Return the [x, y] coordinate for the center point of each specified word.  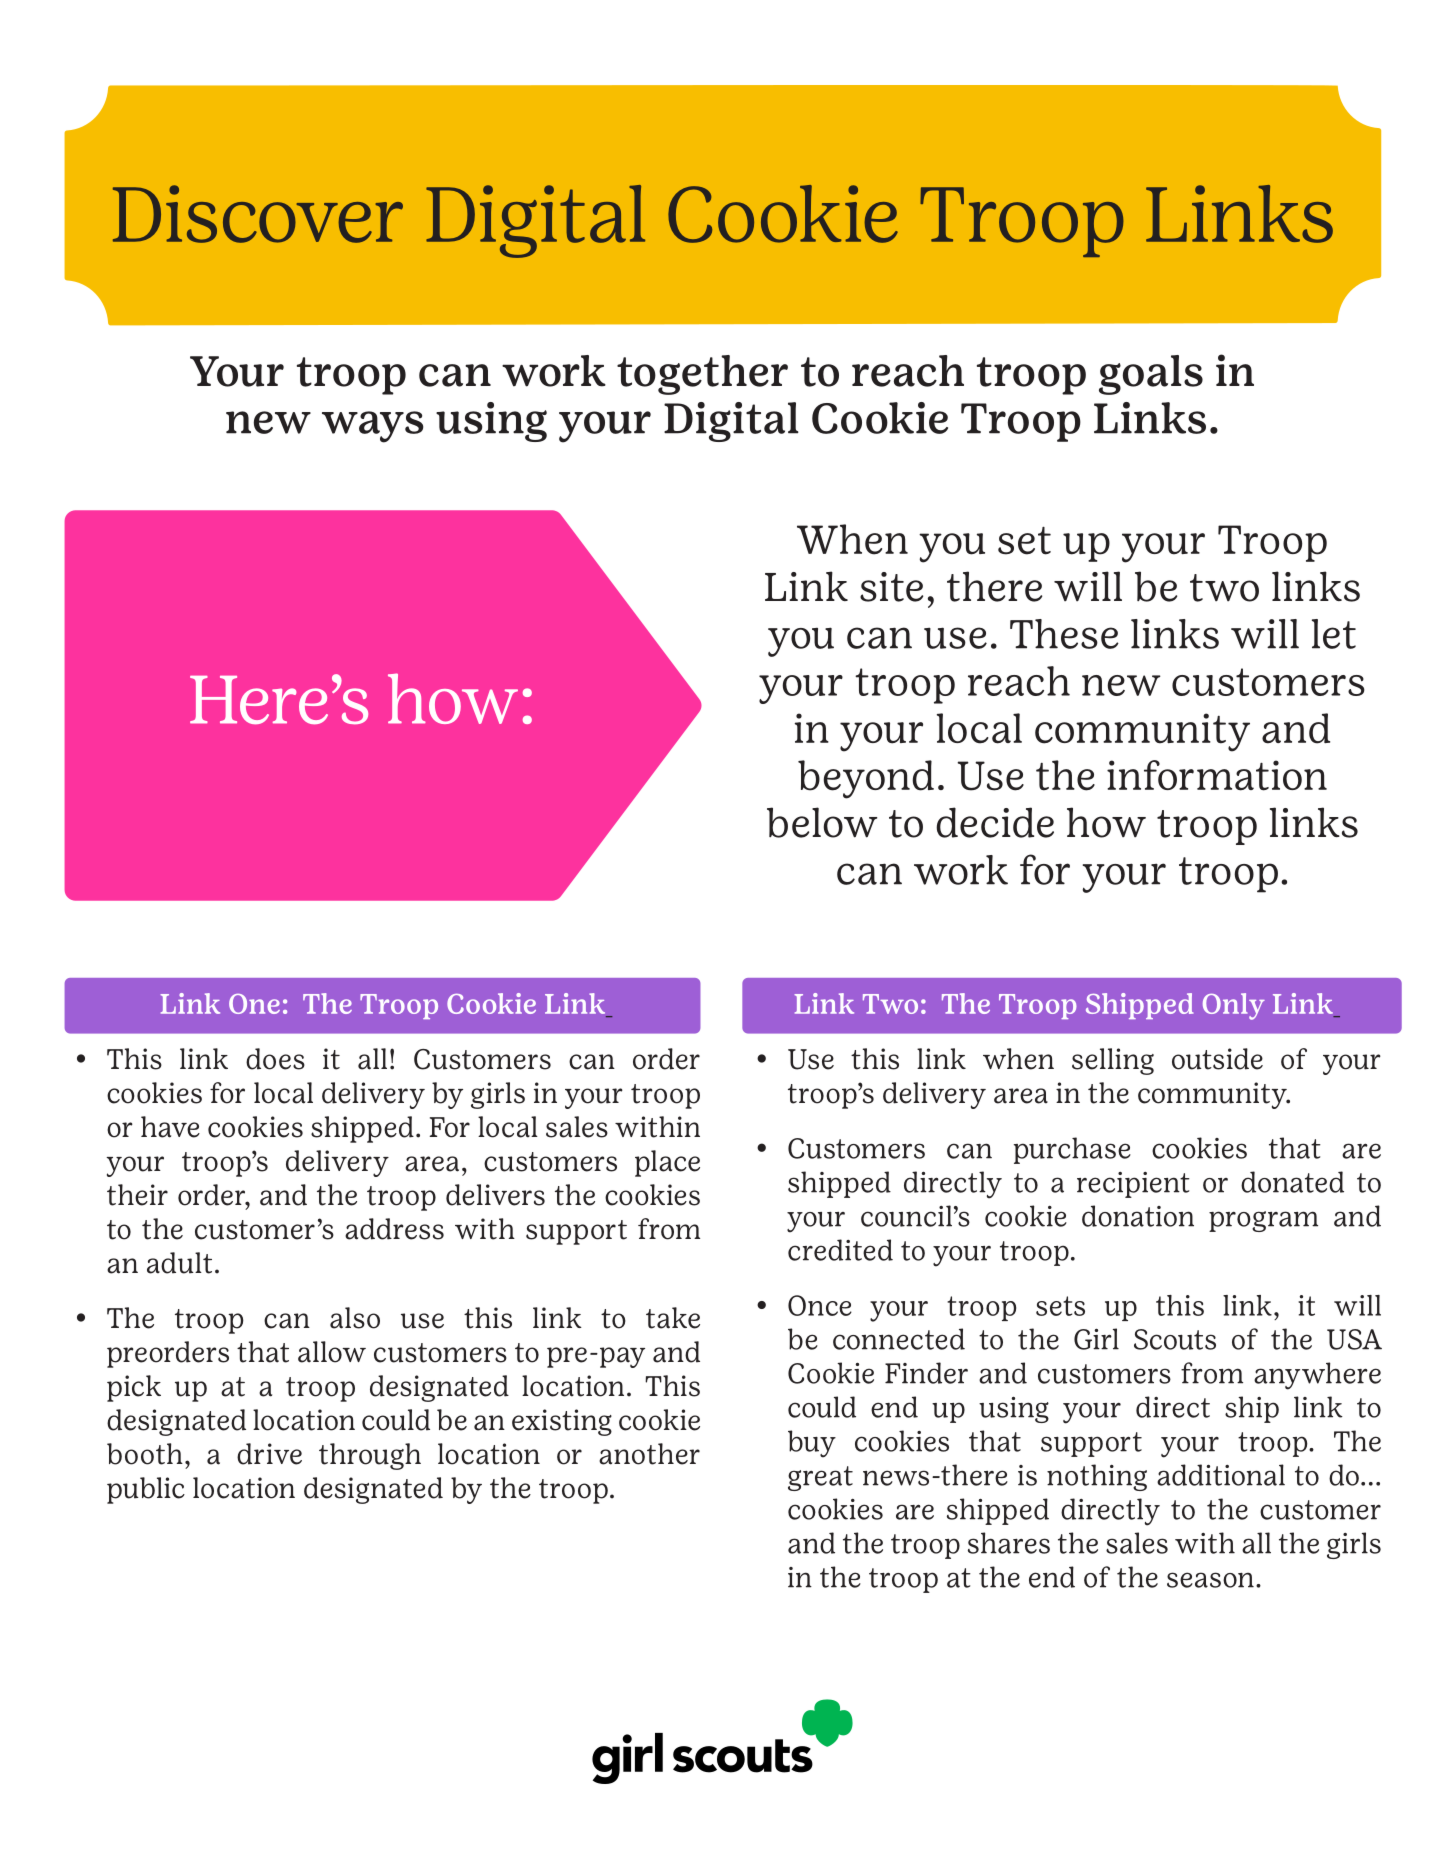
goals [1151, 375]
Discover [258, 214]
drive [269, 1454]
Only [1234, 1006]
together [702, 375]
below [822, 822]
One [254, 1004]
